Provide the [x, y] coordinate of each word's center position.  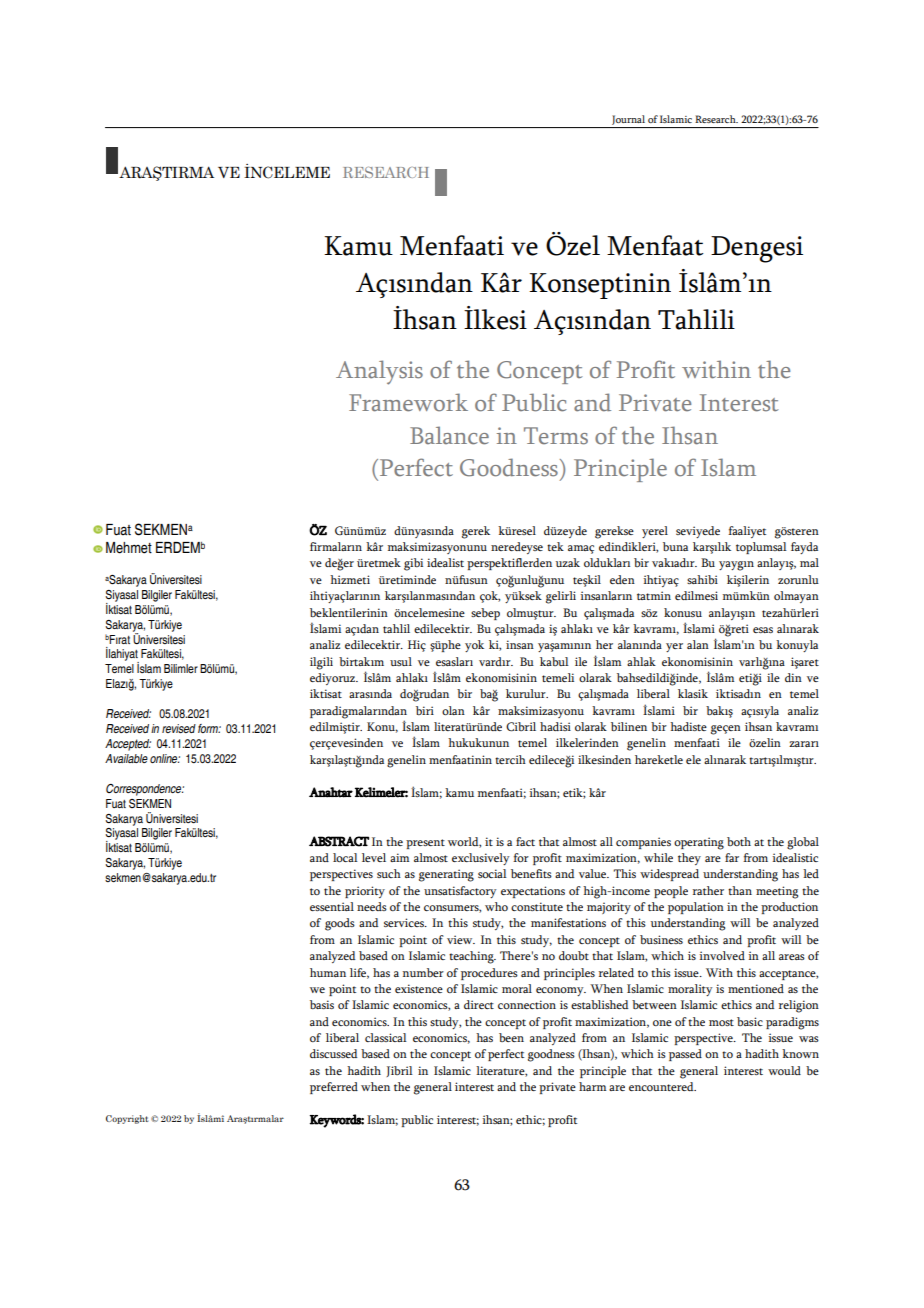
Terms [556, 436]
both [739, 841]
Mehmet [129, 548]
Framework [408, 402]
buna [675, 546]
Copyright [127, 1119]
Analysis [379, 372]
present [425, 844]
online [165, 758]
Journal [628, 120]
